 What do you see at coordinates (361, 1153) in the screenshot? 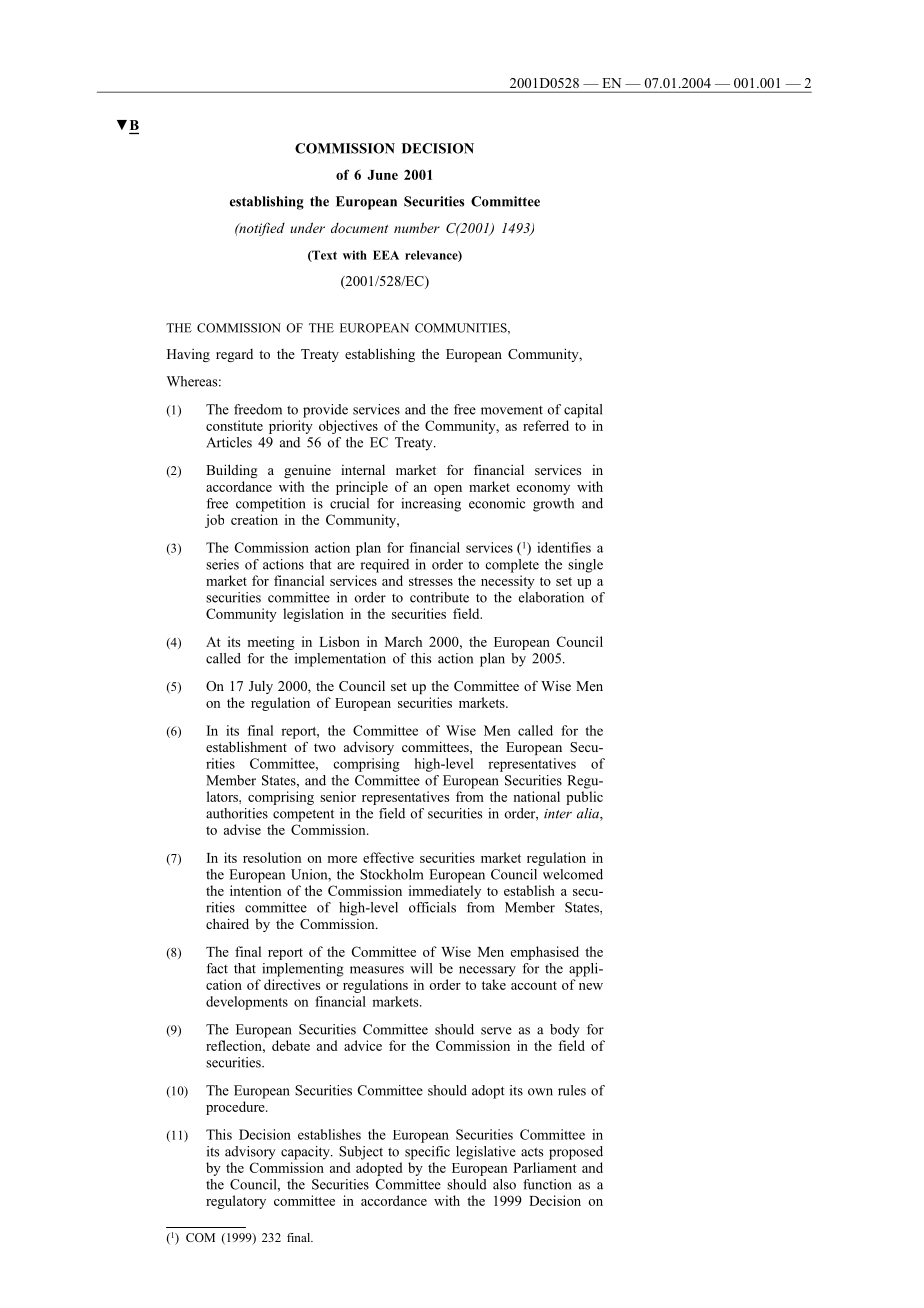
I see `Subject` at bounding box center [361, 1153].
